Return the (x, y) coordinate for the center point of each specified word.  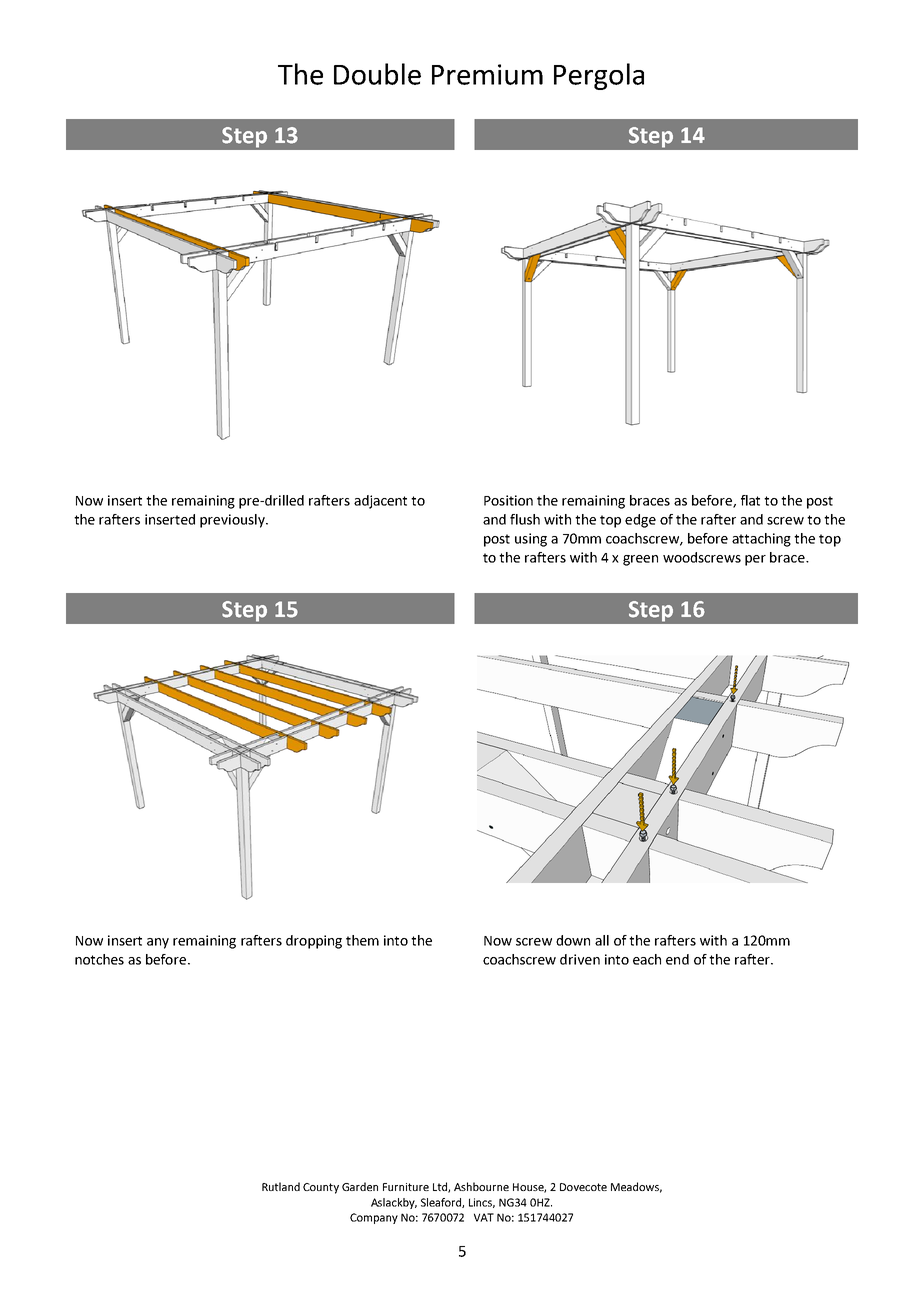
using (531, 540)
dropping (314, 942)
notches (99, 959)
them (362, 940)
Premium (487, 74)
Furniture (406, 1187)
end (677, 959)
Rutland (281, 1186)
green (640, 560)
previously (233, 521)
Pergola (599, 76)
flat (750, 500)
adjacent (380, 502)
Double (377, 74)
